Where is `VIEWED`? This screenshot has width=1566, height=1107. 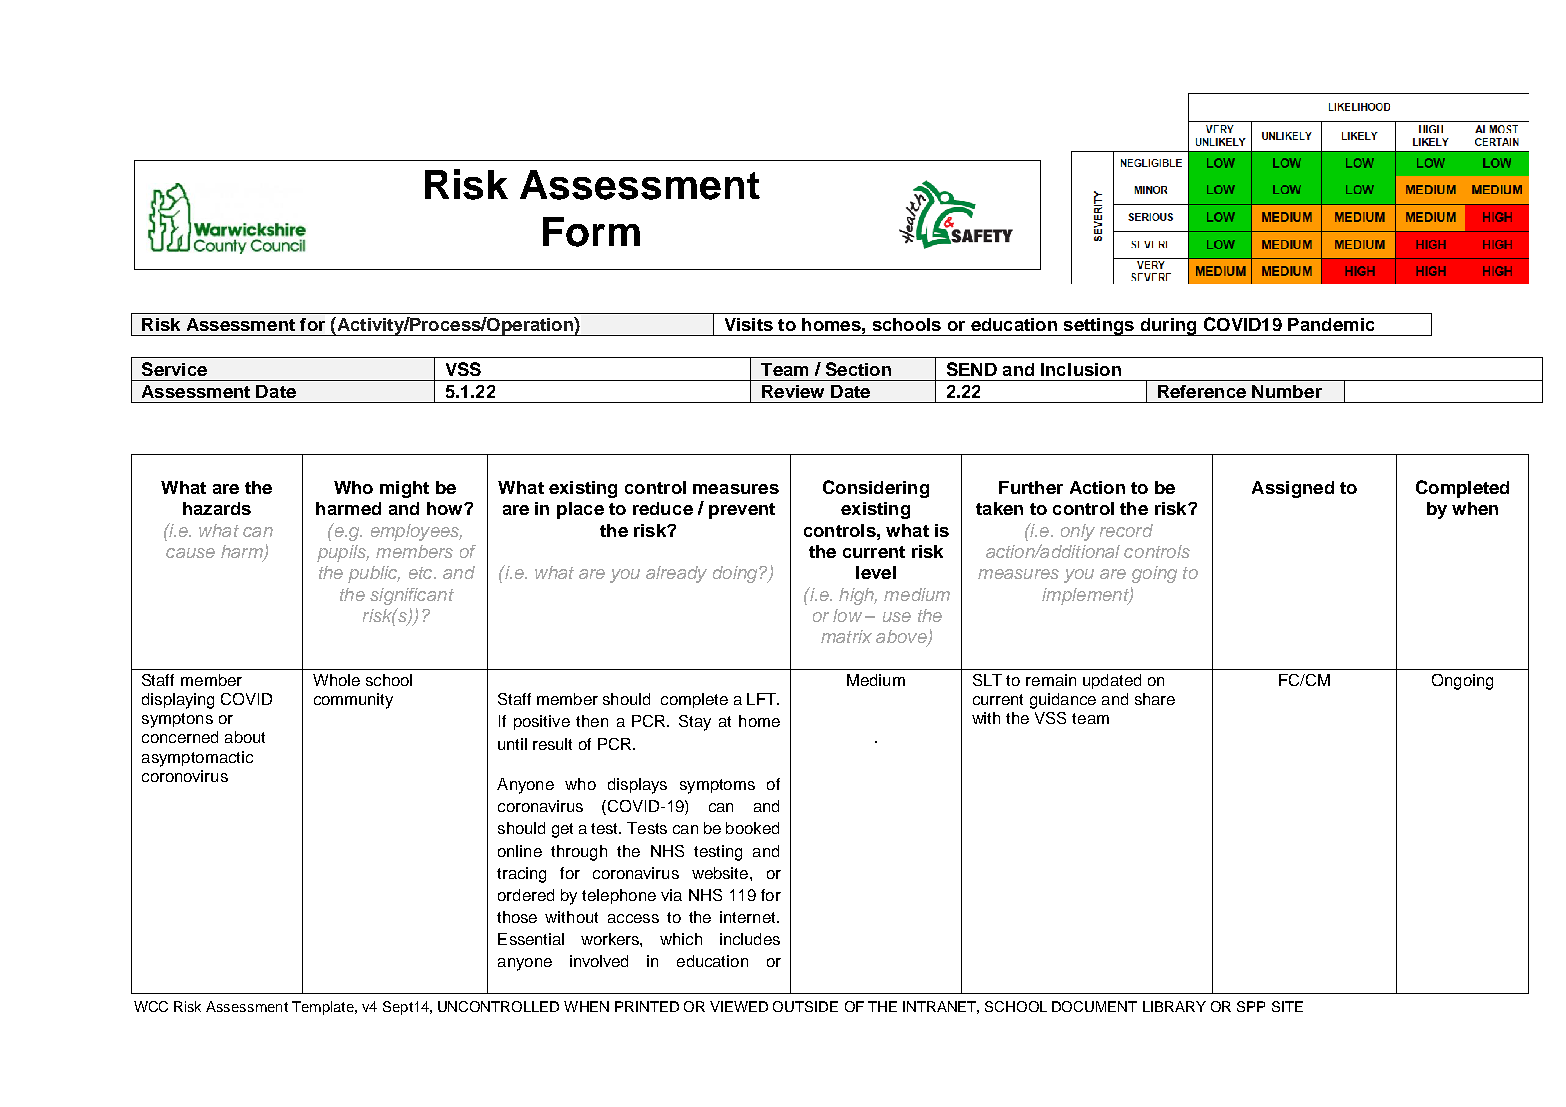 VIEWED is located at coordinates (739, 1006).
